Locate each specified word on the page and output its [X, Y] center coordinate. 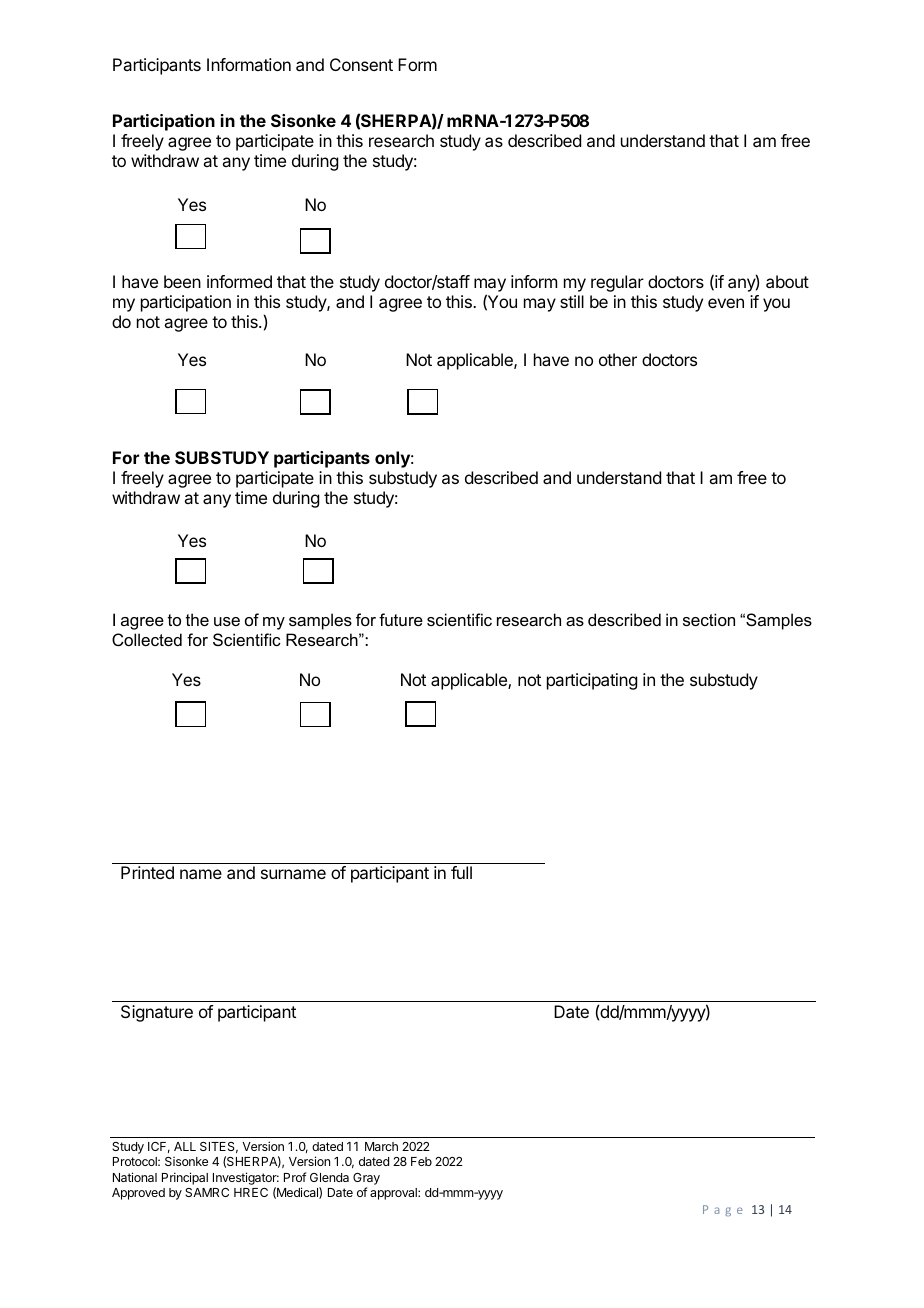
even [726, 303]
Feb [421, 1161]
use [227, 621]
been [182, 281]
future [401, 619]
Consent [361, 64]
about [787, 281]
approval [394, 1194]
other [618, 359]
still [572, 301]
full [461, 872]
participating [592, 681]
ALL [185, 1146]
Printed [147, 872]
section [709, 619]
